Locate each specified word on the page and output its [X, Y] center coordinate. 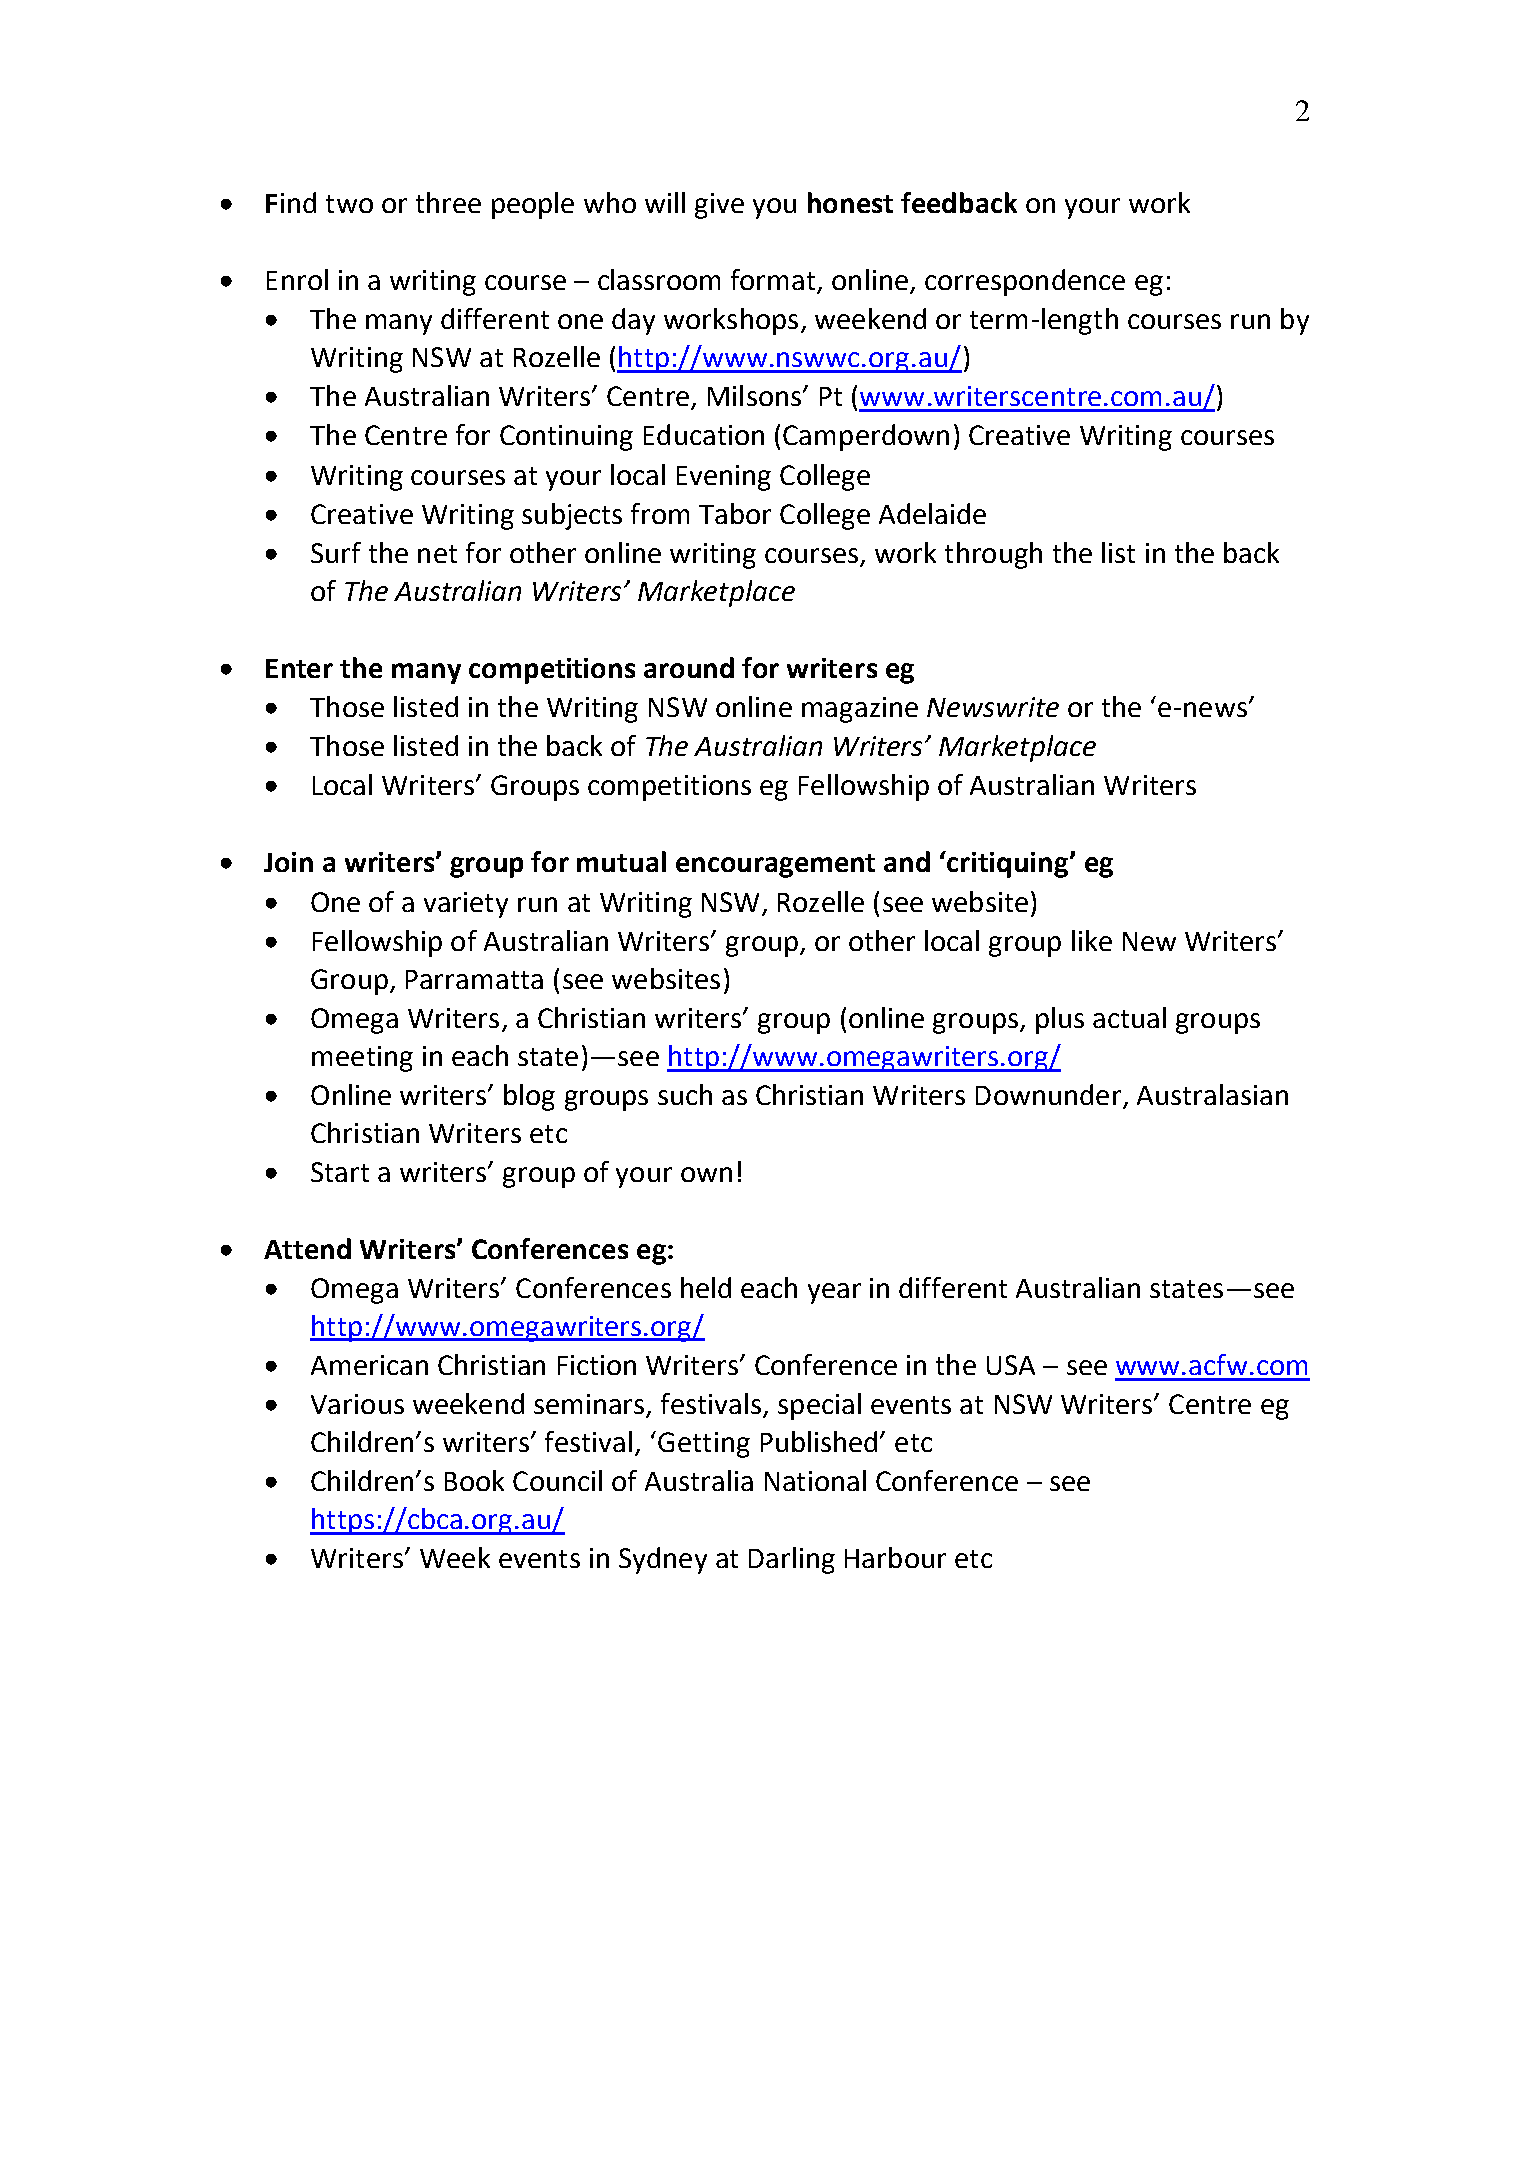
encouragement [775, 866]
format [774, 281]
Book [474, 1480]
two [349, 204]
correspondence [1025, 282]
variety [466, 905]
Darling [792, 1560]
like [1092, 940]
